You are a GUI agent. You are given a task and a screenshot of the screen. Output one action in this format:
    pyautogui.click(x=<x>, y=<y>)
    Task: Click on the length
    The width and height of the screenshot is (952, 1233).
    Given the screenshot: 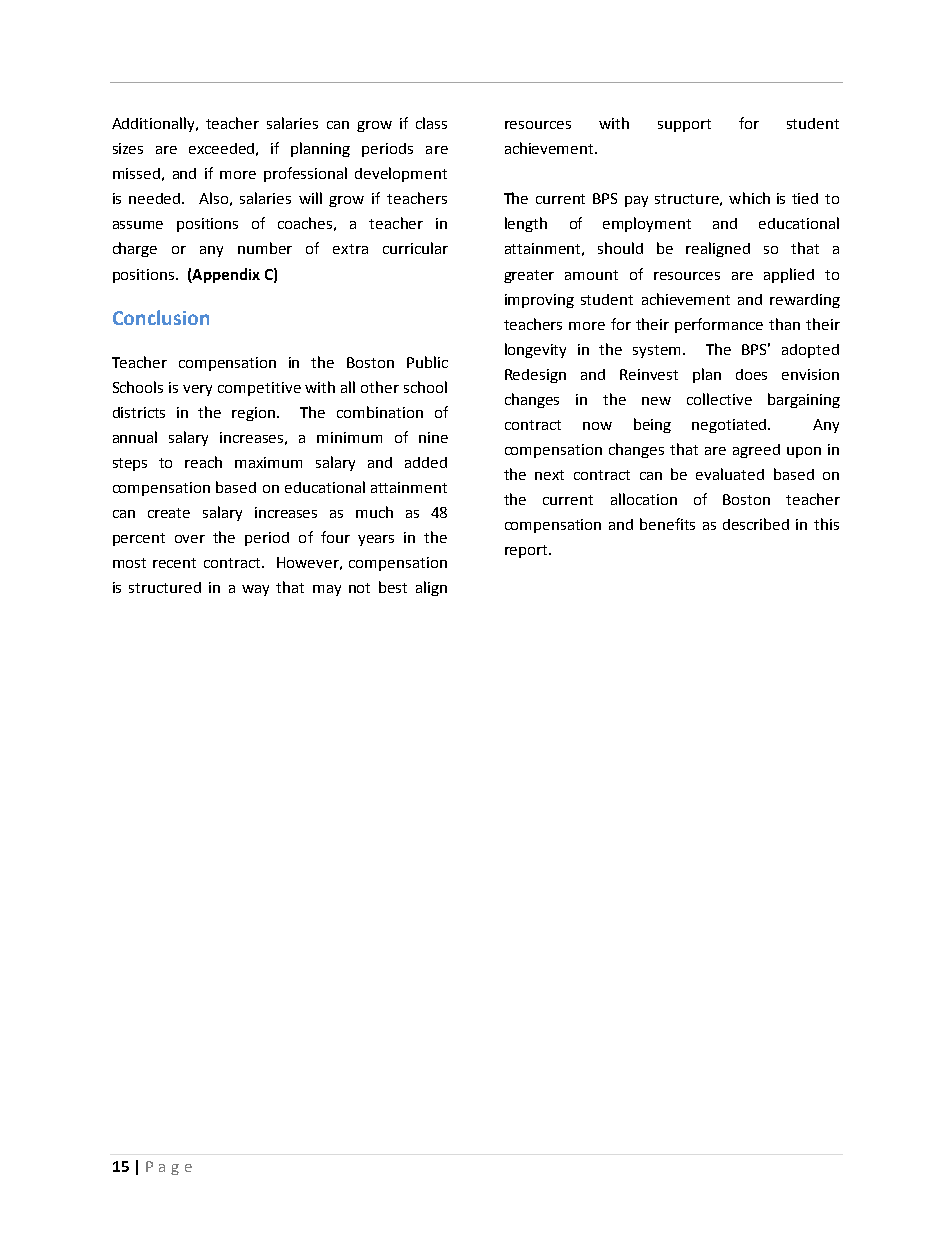 What is the action you would take?
    pyautogui.click(x=526, y=224)
